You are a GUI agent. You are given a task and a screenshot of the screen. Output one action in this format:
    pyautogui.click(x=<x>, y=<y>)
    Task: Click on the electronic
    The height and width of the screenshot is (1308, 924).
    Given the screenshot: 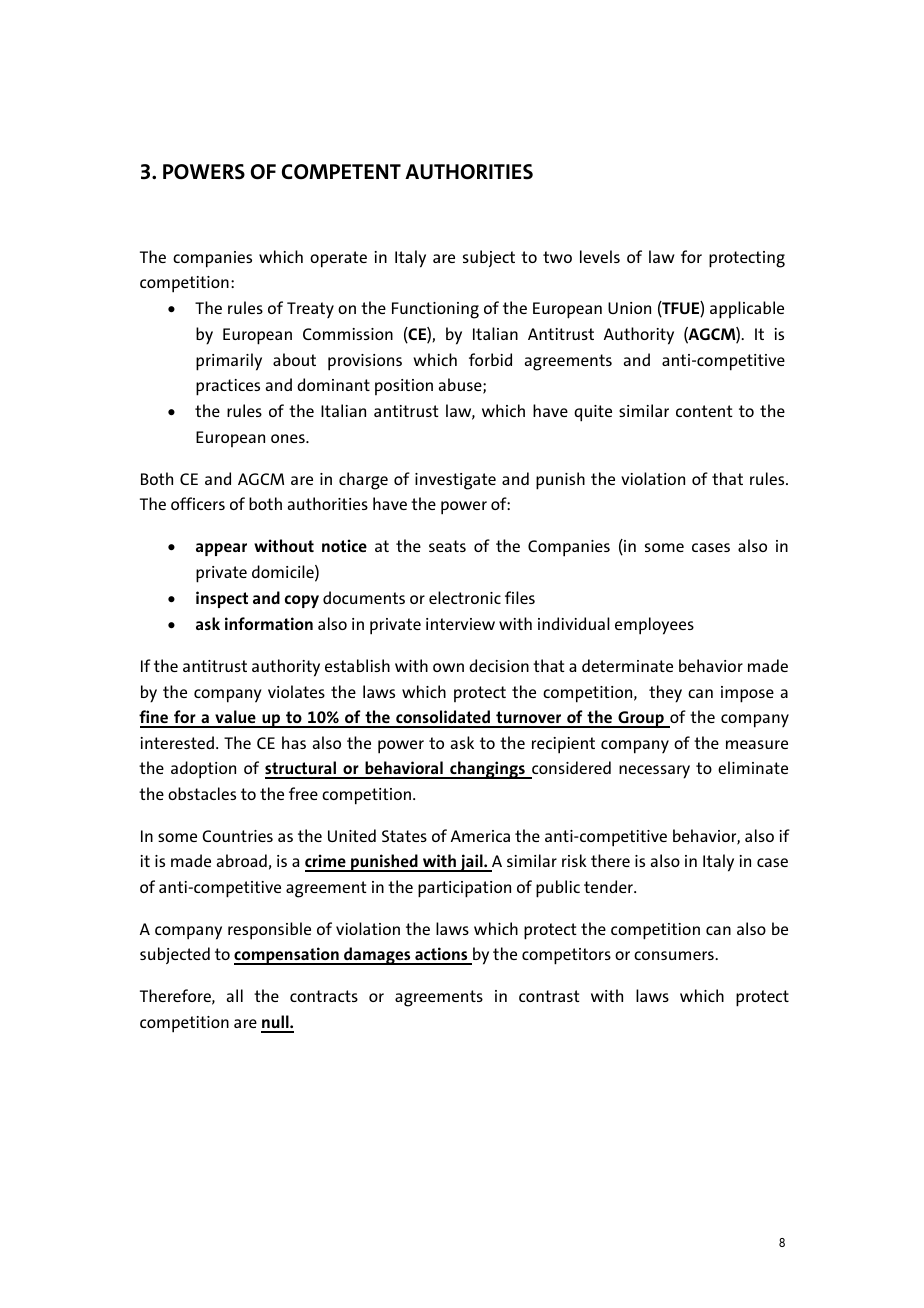 What is the action you would take?
    pyautogui.click(x=465, y=597)
